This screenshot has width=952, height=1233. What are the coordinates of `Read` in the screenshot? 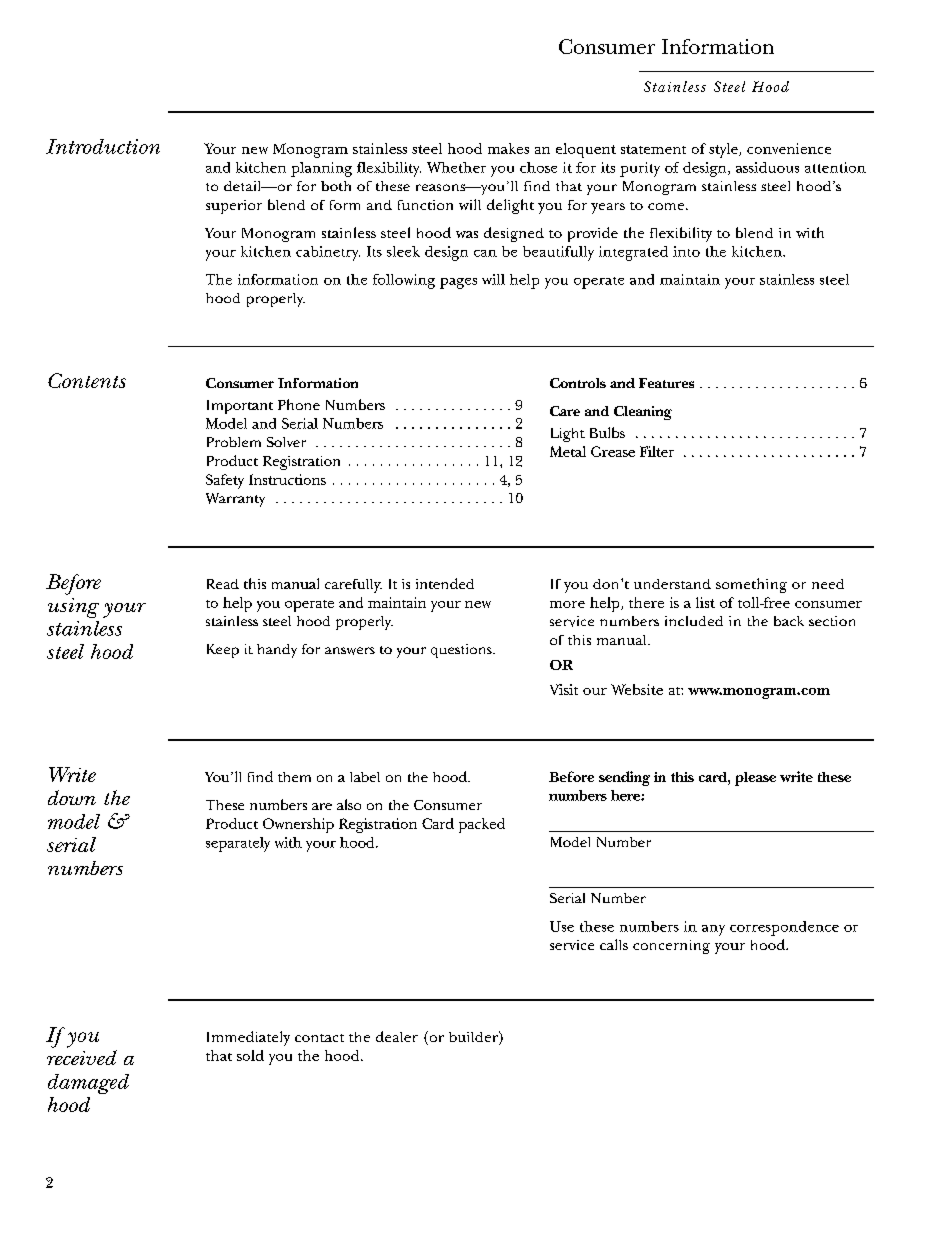 It's located at (223, 584).
